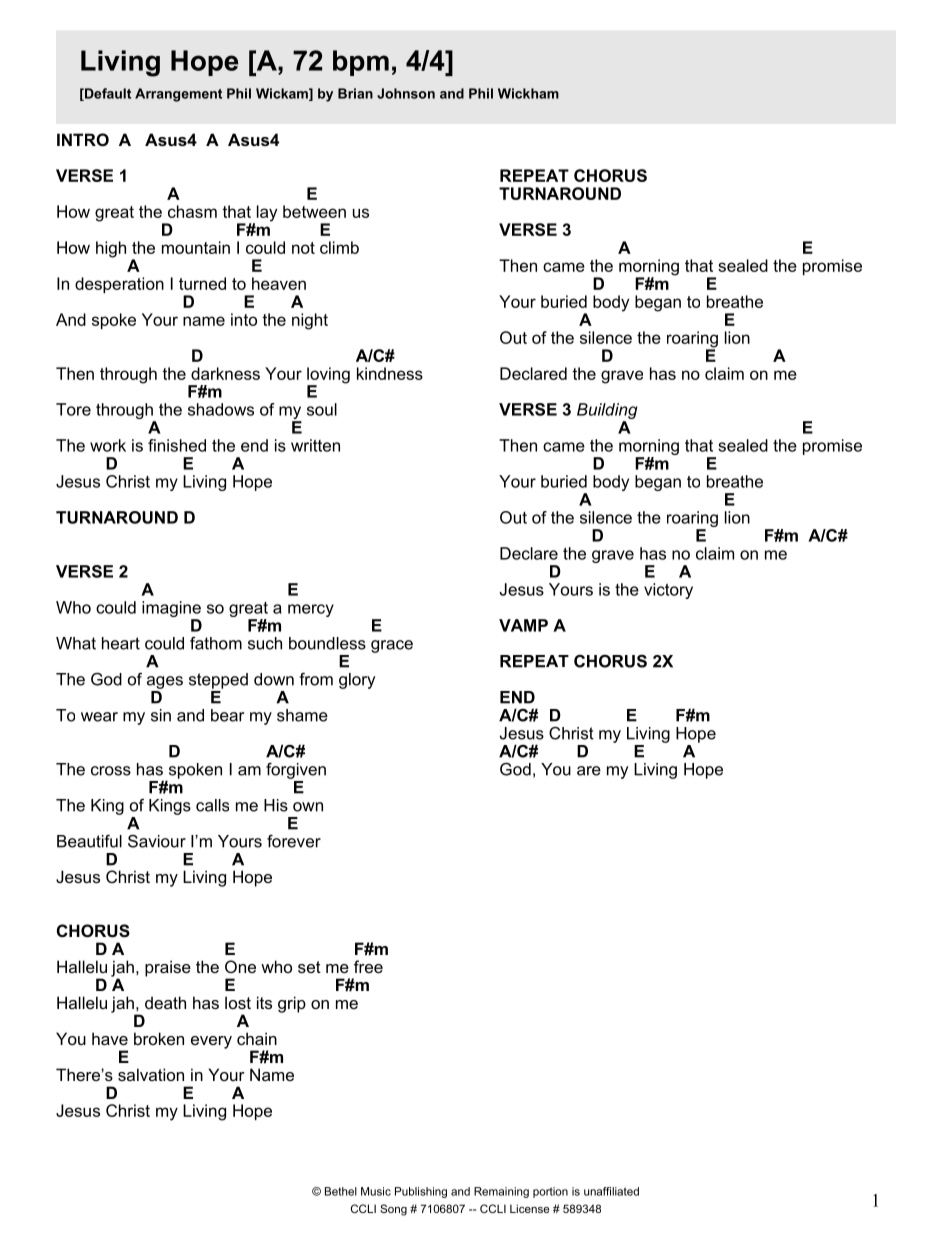  Describe the element at coordinates (355, 93) in the page. I see `Brian` at that location.
